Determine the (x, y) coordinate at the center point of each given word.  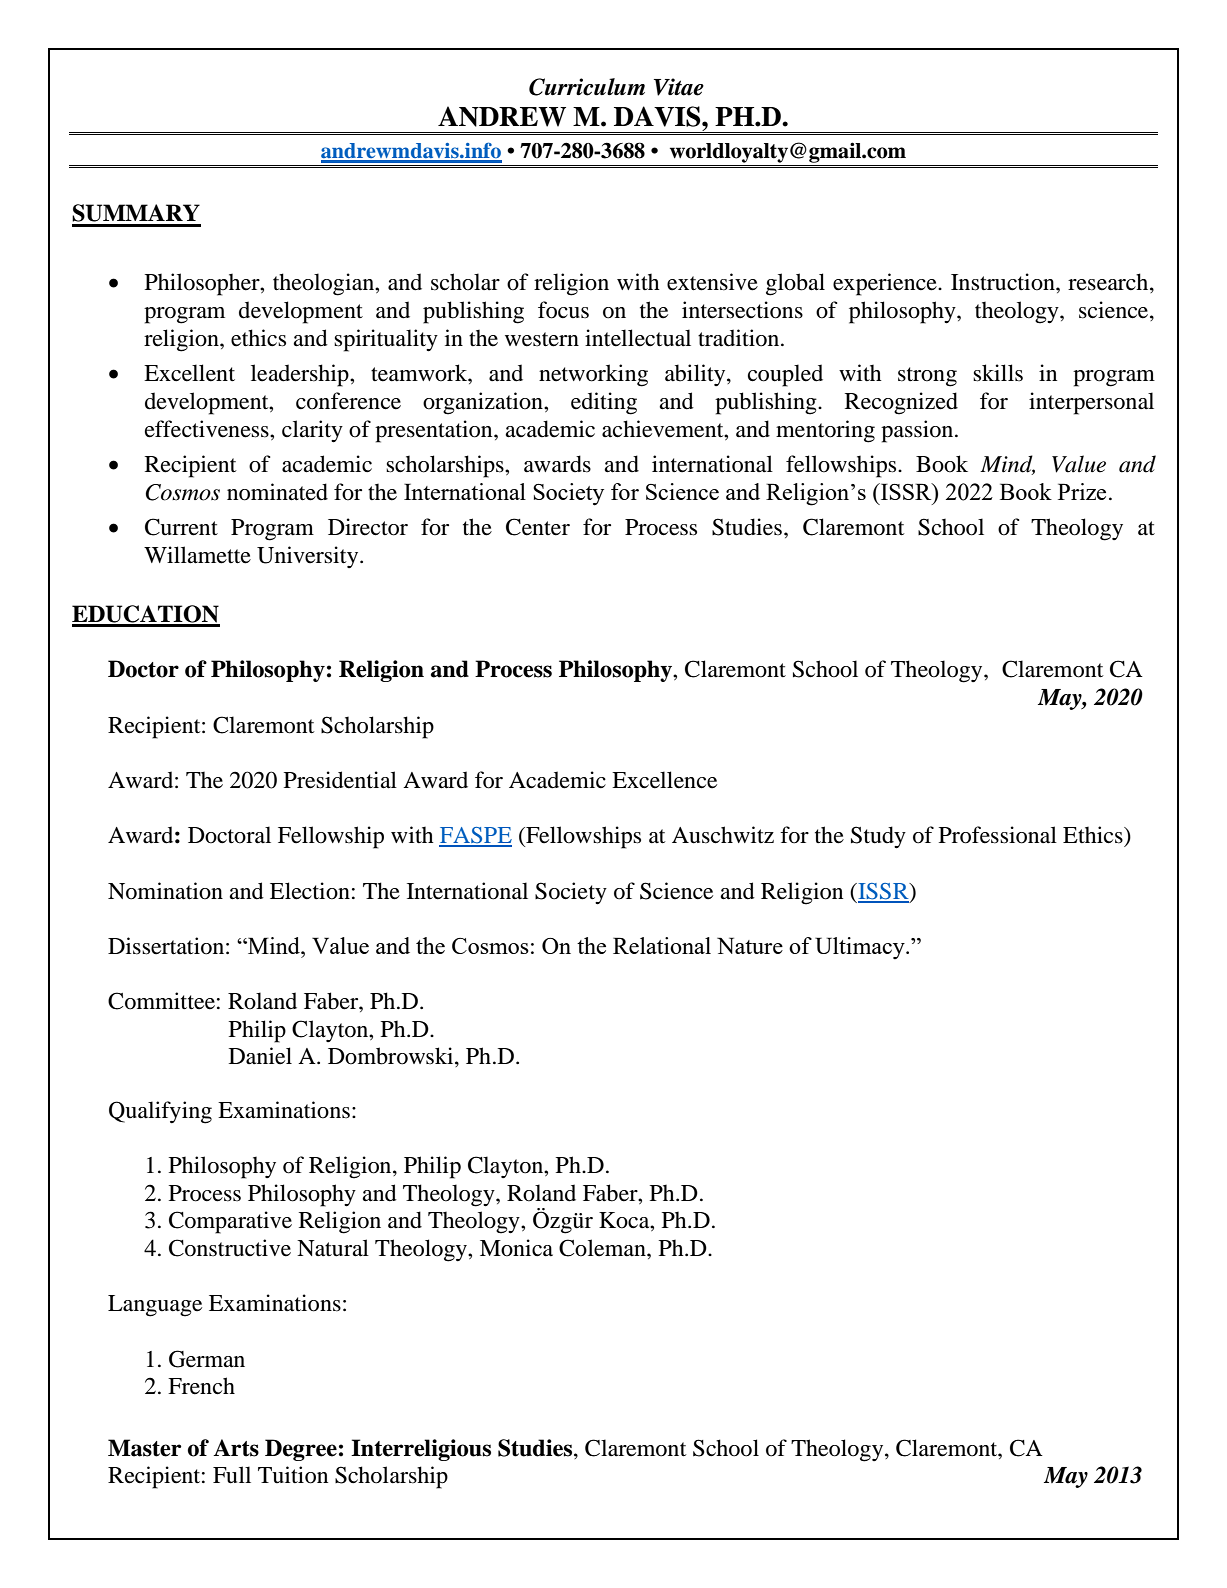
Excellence (664, 780)
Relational (662, 945)
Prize (1082, 491)
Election (310, 891)
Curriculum (587, 87)
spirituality (386, 340)
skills (998, 373)
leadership (301, 375)
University (309, 557)
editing (604, 403)
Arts (236, 1448)
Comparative (230, 1222)
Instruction (1004, 282)
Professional (998, 835)
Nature (750, 945)
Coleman (603, 1248)
